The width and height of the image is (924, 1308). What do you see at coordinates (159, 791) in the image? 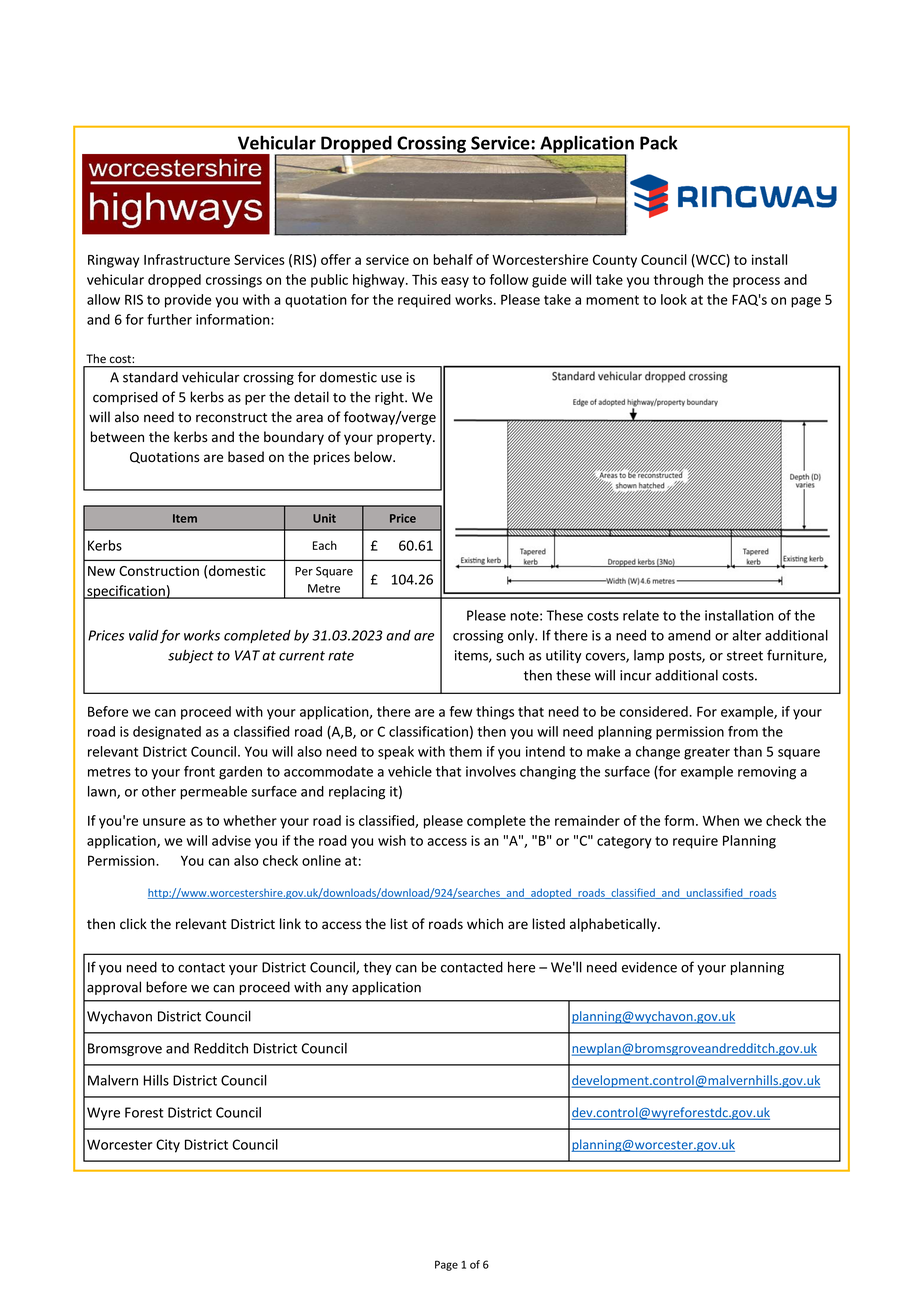
I see `other` at bounding box center [159, 791].
